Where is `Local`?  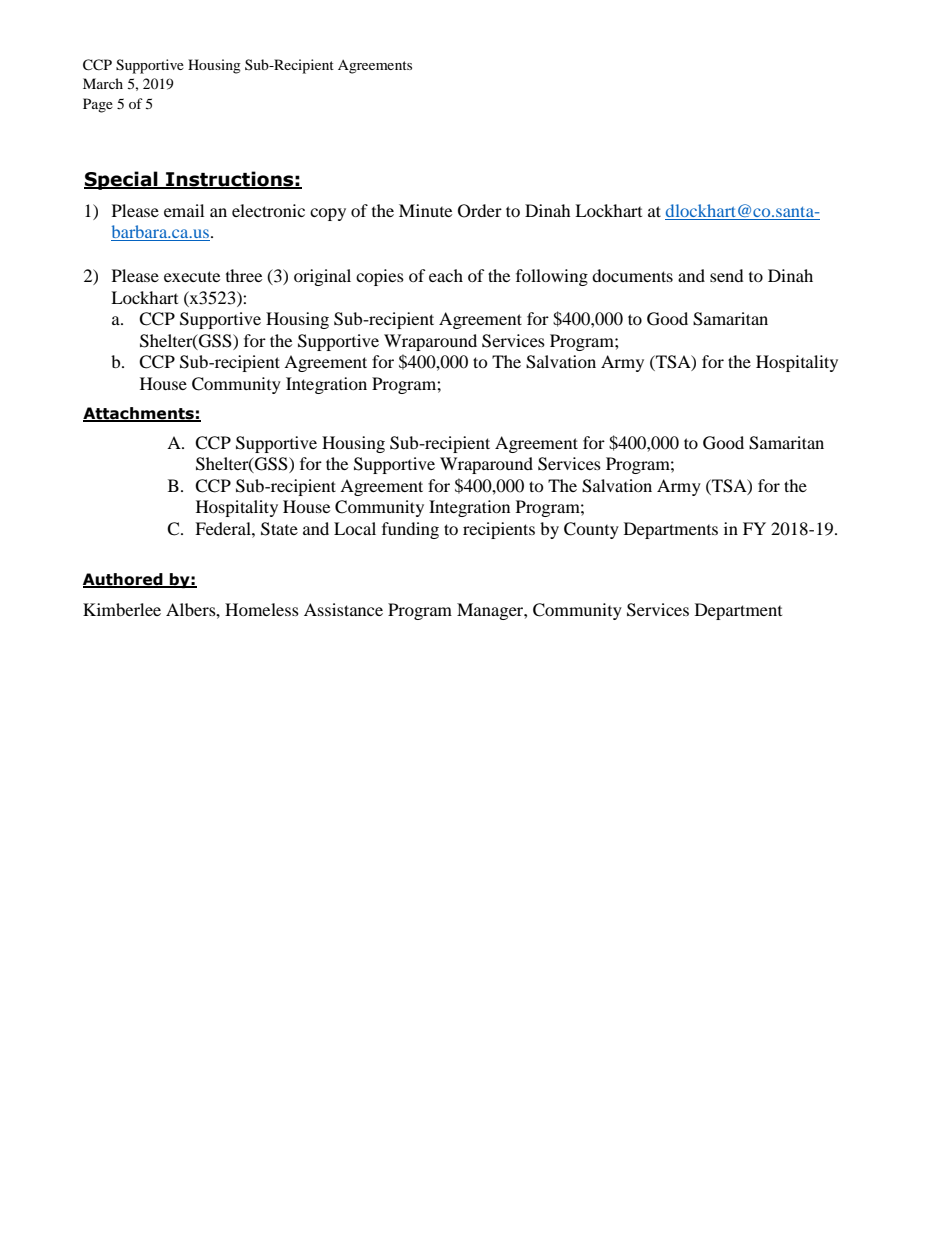 Local is located at coordinates (355, 528).
